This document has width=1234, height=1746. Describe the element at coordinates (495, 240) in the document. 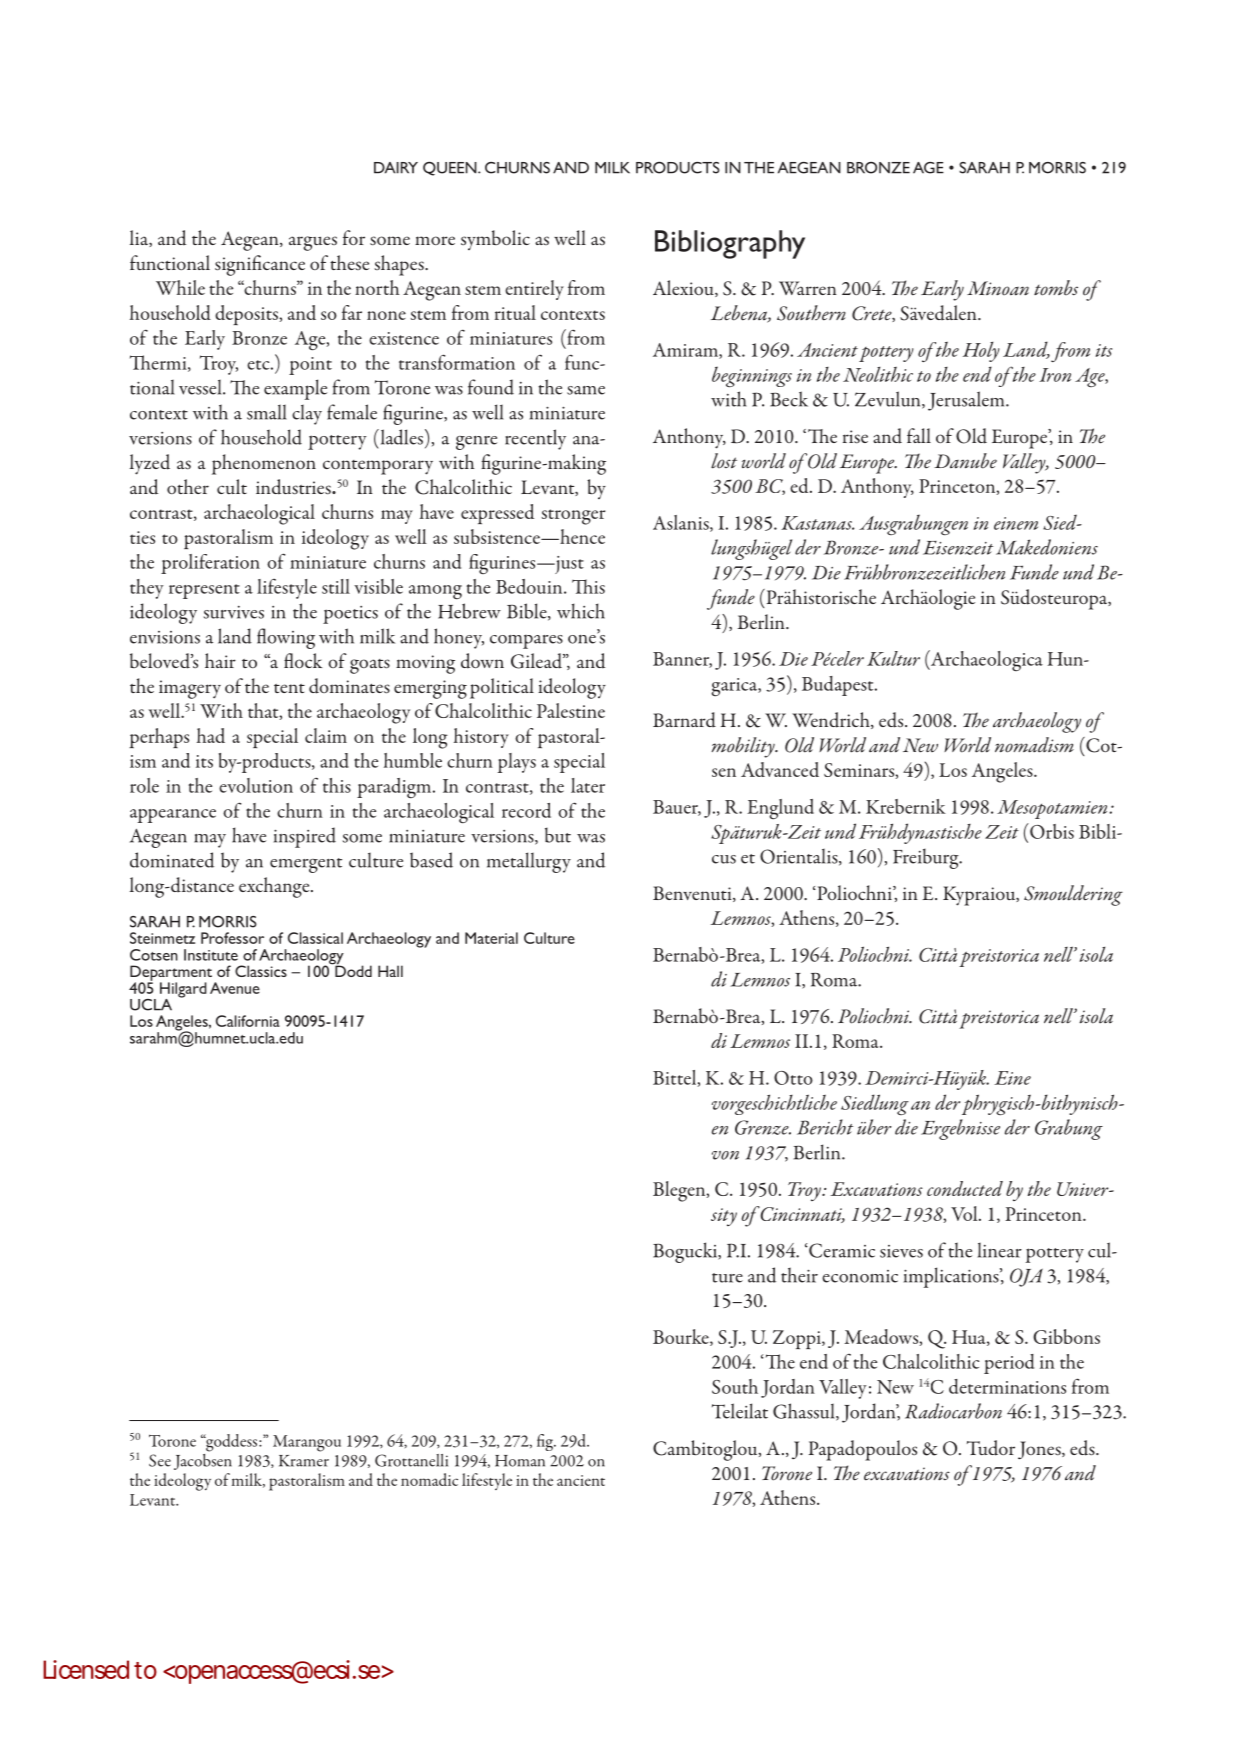

I see `symbolic` at that location.
